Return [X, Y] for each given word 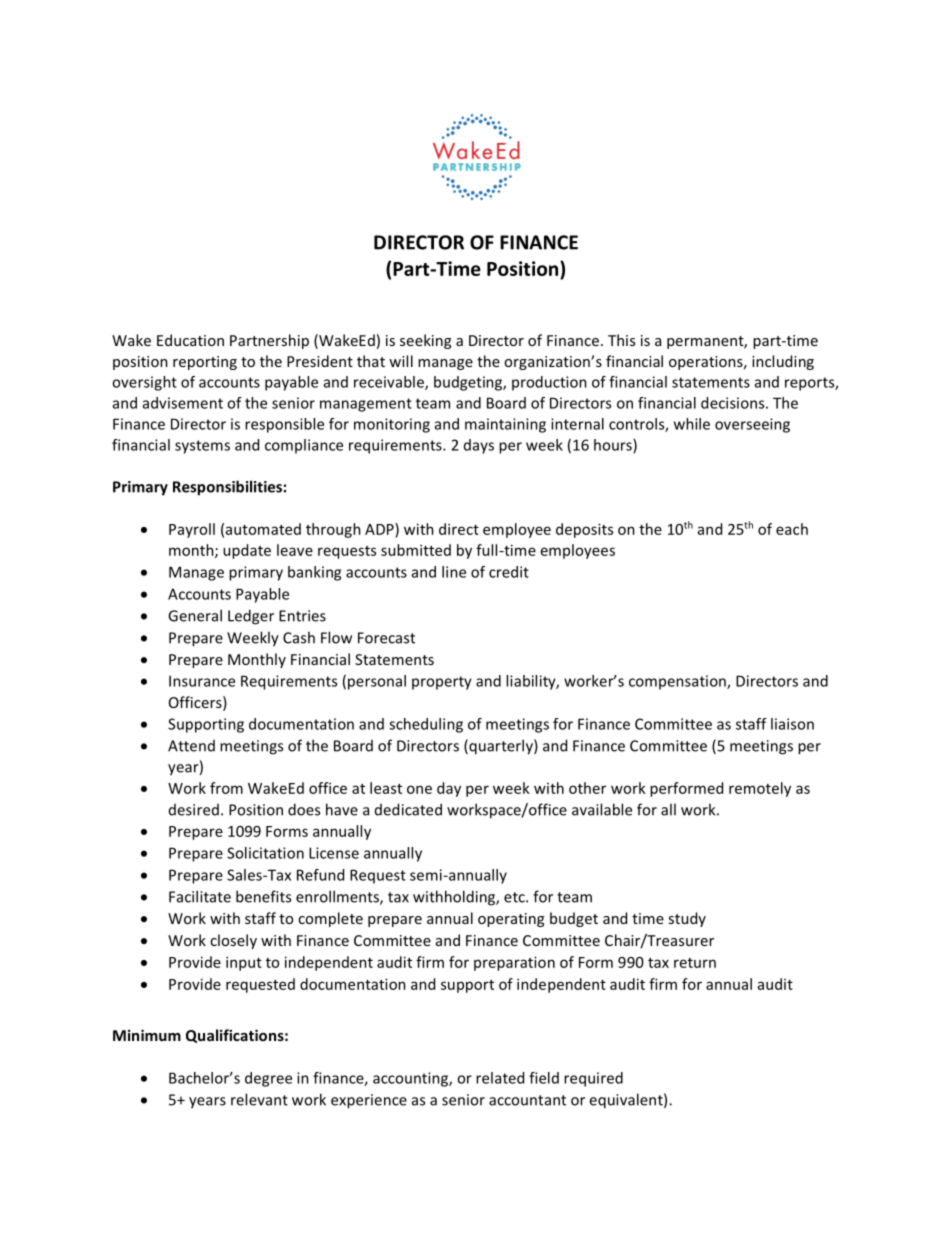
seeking [425, 341]
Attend [191, 746]
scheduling [426, 725]
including [783, 362]
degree [268, 1079]
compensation [678, 682]
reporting [205, 363]
